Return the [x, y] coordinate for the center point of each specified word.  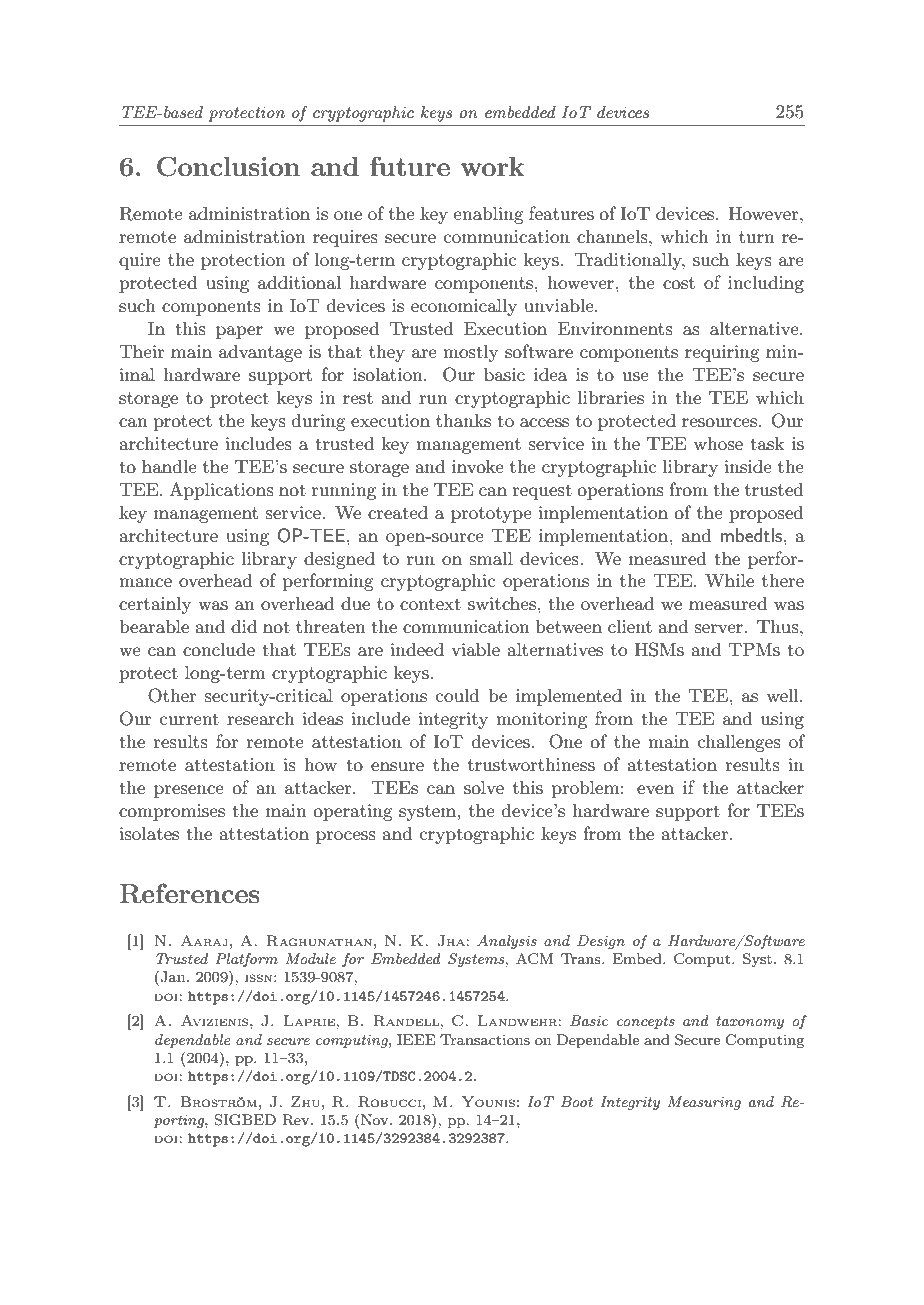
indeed [417, 649]
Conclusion [228, 166]
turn [756, 237]
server [719, 628]
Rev [297, 1120]
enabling [488, 215]
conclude [219, 649]
